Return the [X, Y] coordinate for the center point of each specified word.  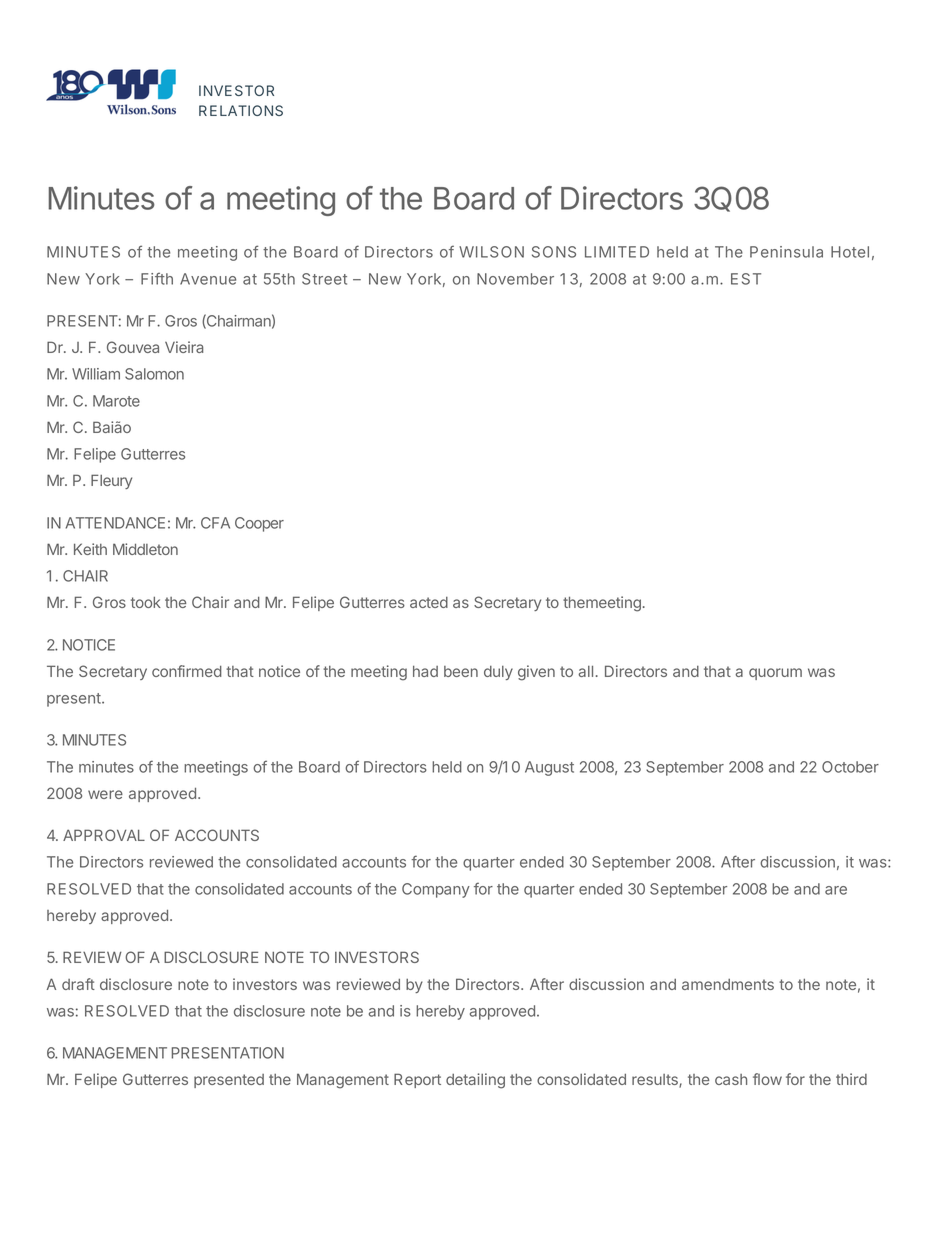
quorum [775, 674]
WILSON [491, 252]
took [146, 602]
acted [429, 602]
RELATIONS [241, 110]
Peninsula [786, 252]
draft [78, 984]
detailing [475, 1081]
